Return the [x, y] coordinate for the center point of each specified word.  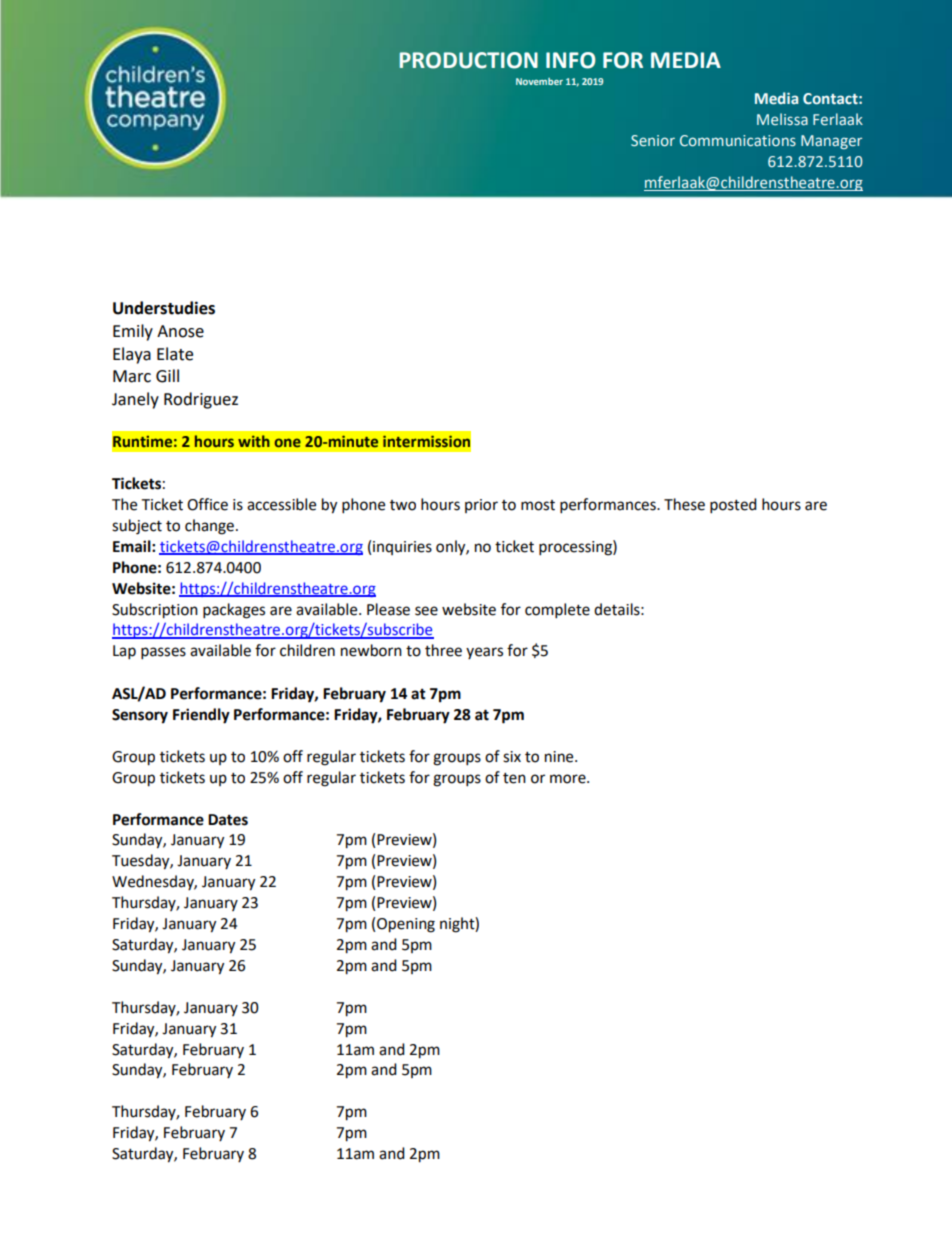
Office [207, 504]
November [539, 81]
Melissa [782, 119]
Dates [228, 820]
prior [481, 506]
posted [733, 506]
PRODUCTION [468, 60]
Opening [406, 925]
